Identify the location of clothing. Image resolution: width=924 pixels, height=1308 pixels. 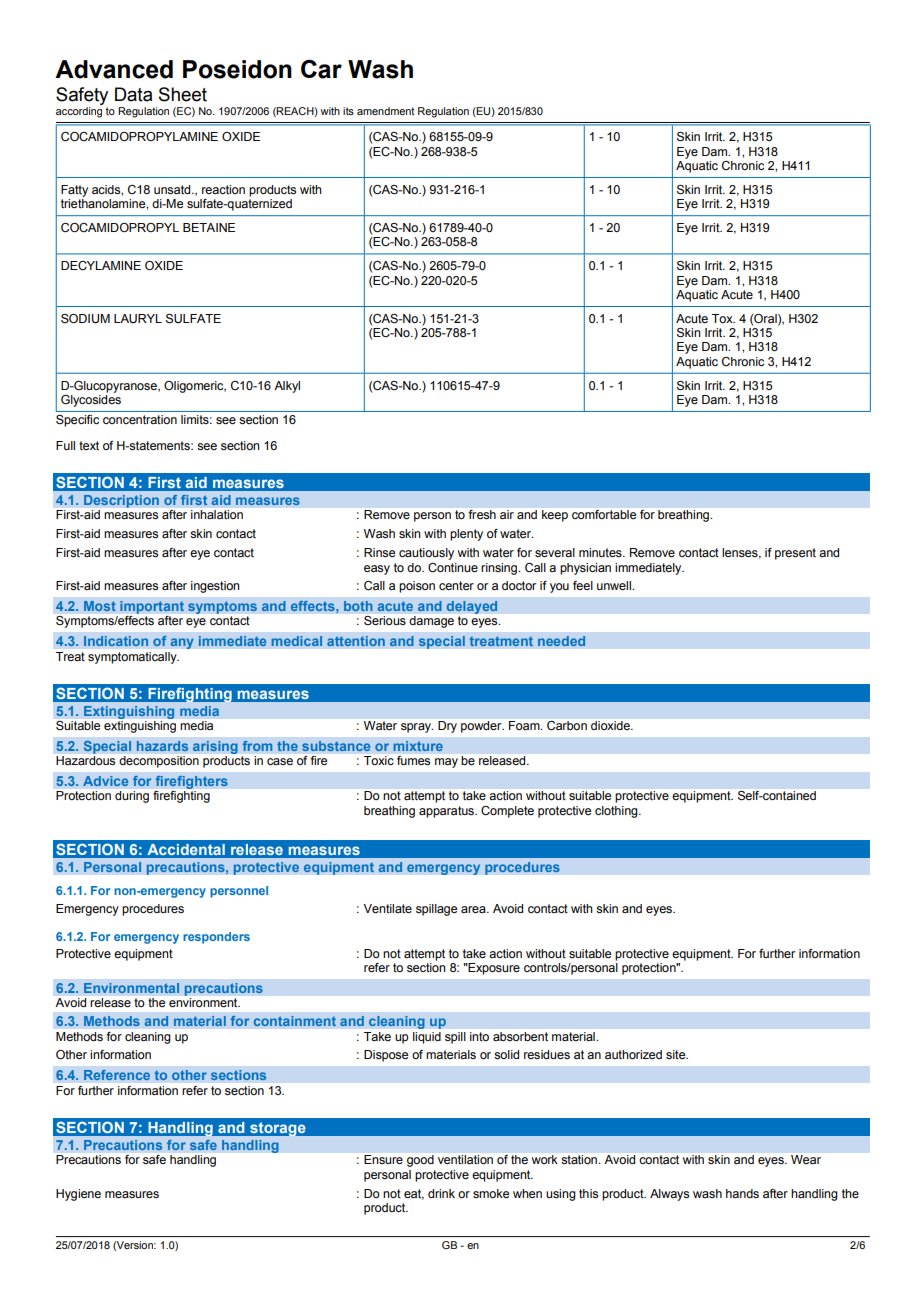
(617, 812).
